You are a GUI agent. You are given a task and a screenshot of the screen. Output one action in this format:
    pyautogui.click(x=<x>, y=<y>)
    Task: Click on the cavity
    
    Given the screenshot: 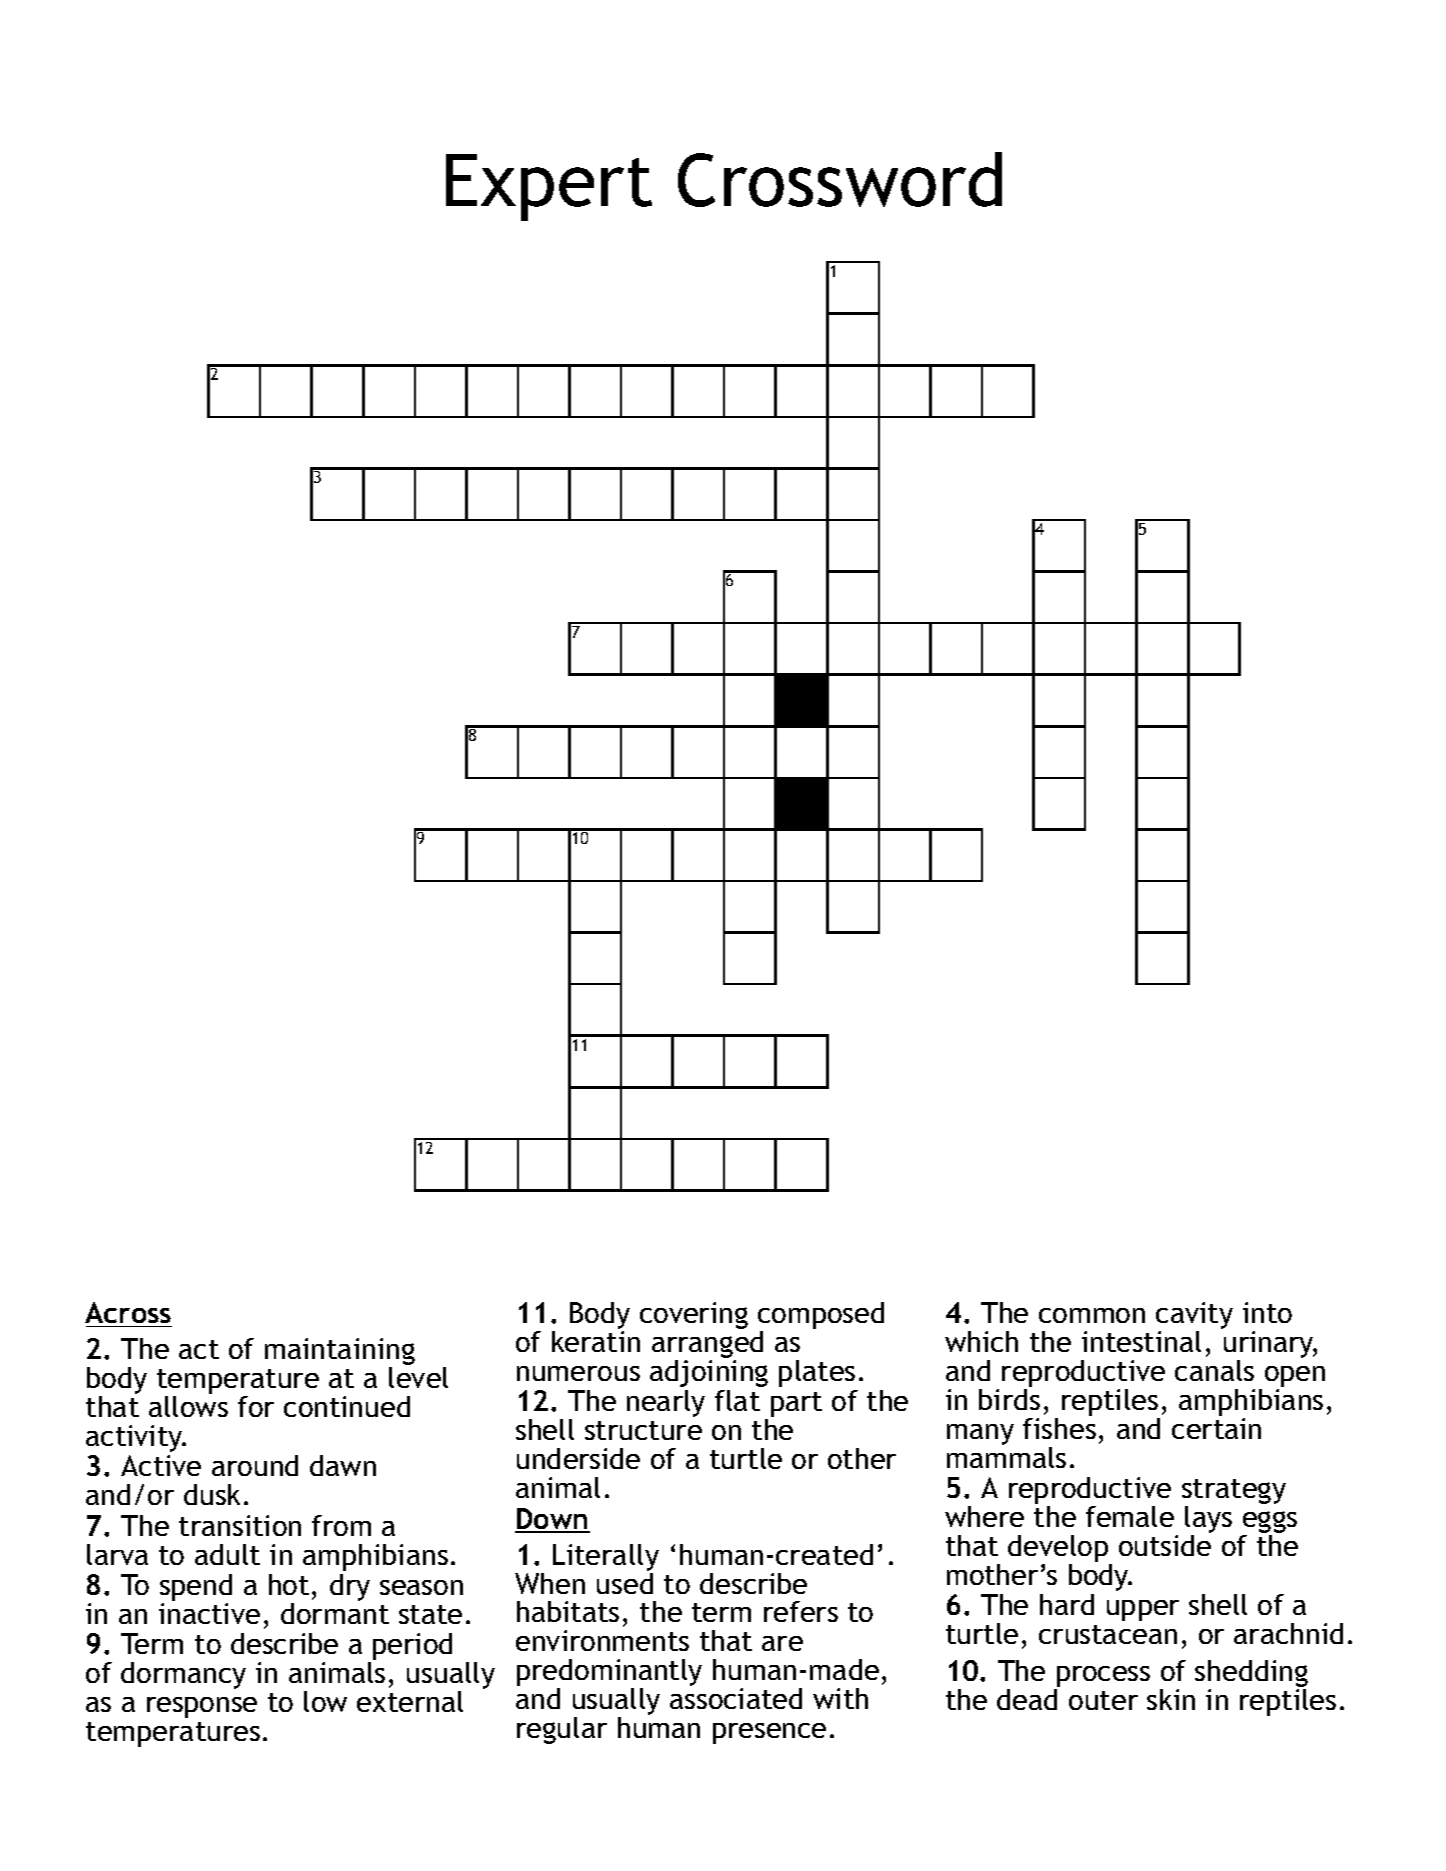 What is the action you would take?
    pyautogui.click(x=1194, y=1317)
